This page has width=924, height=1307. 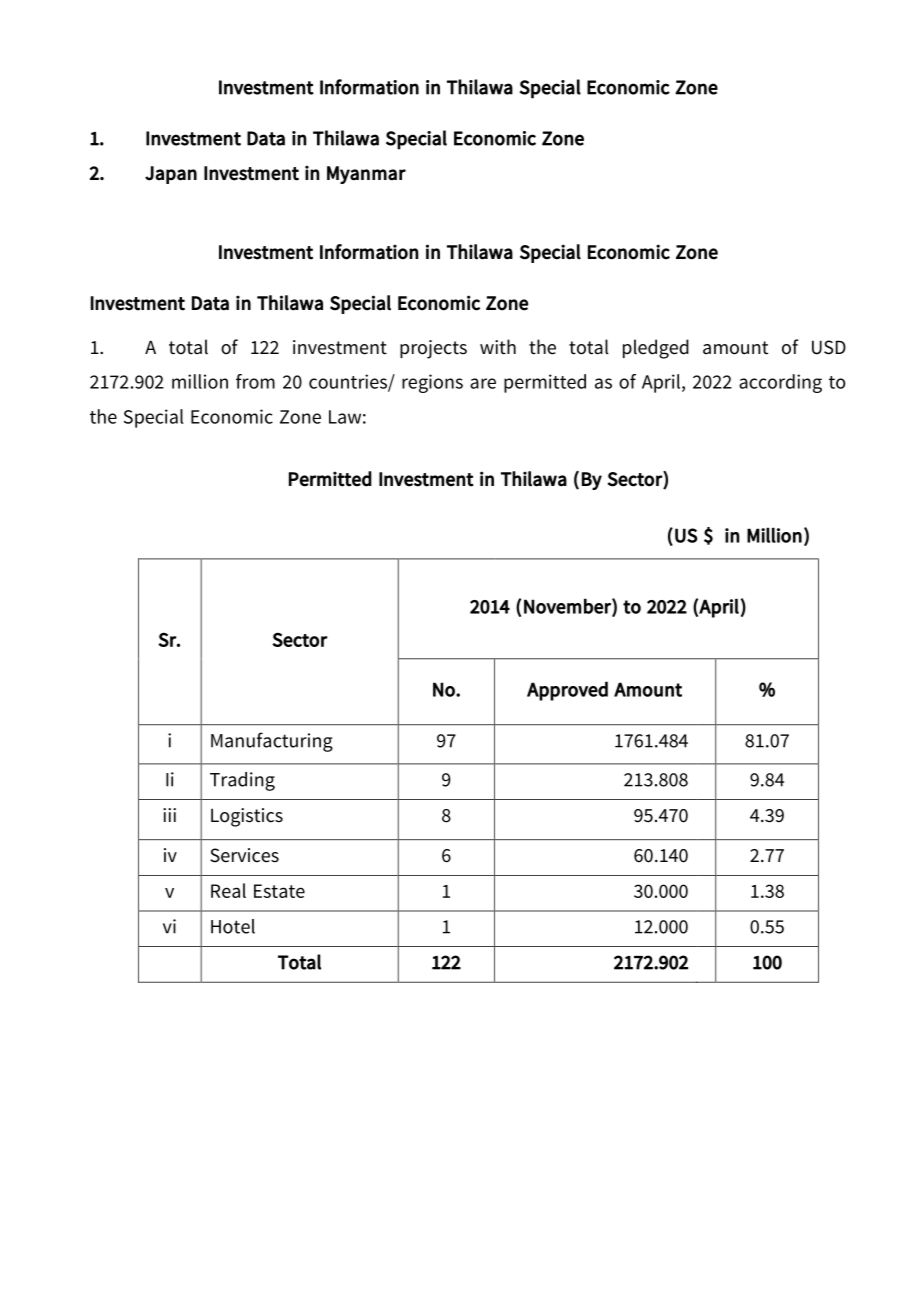 I want to click on are, so click(x=483, y=383).
